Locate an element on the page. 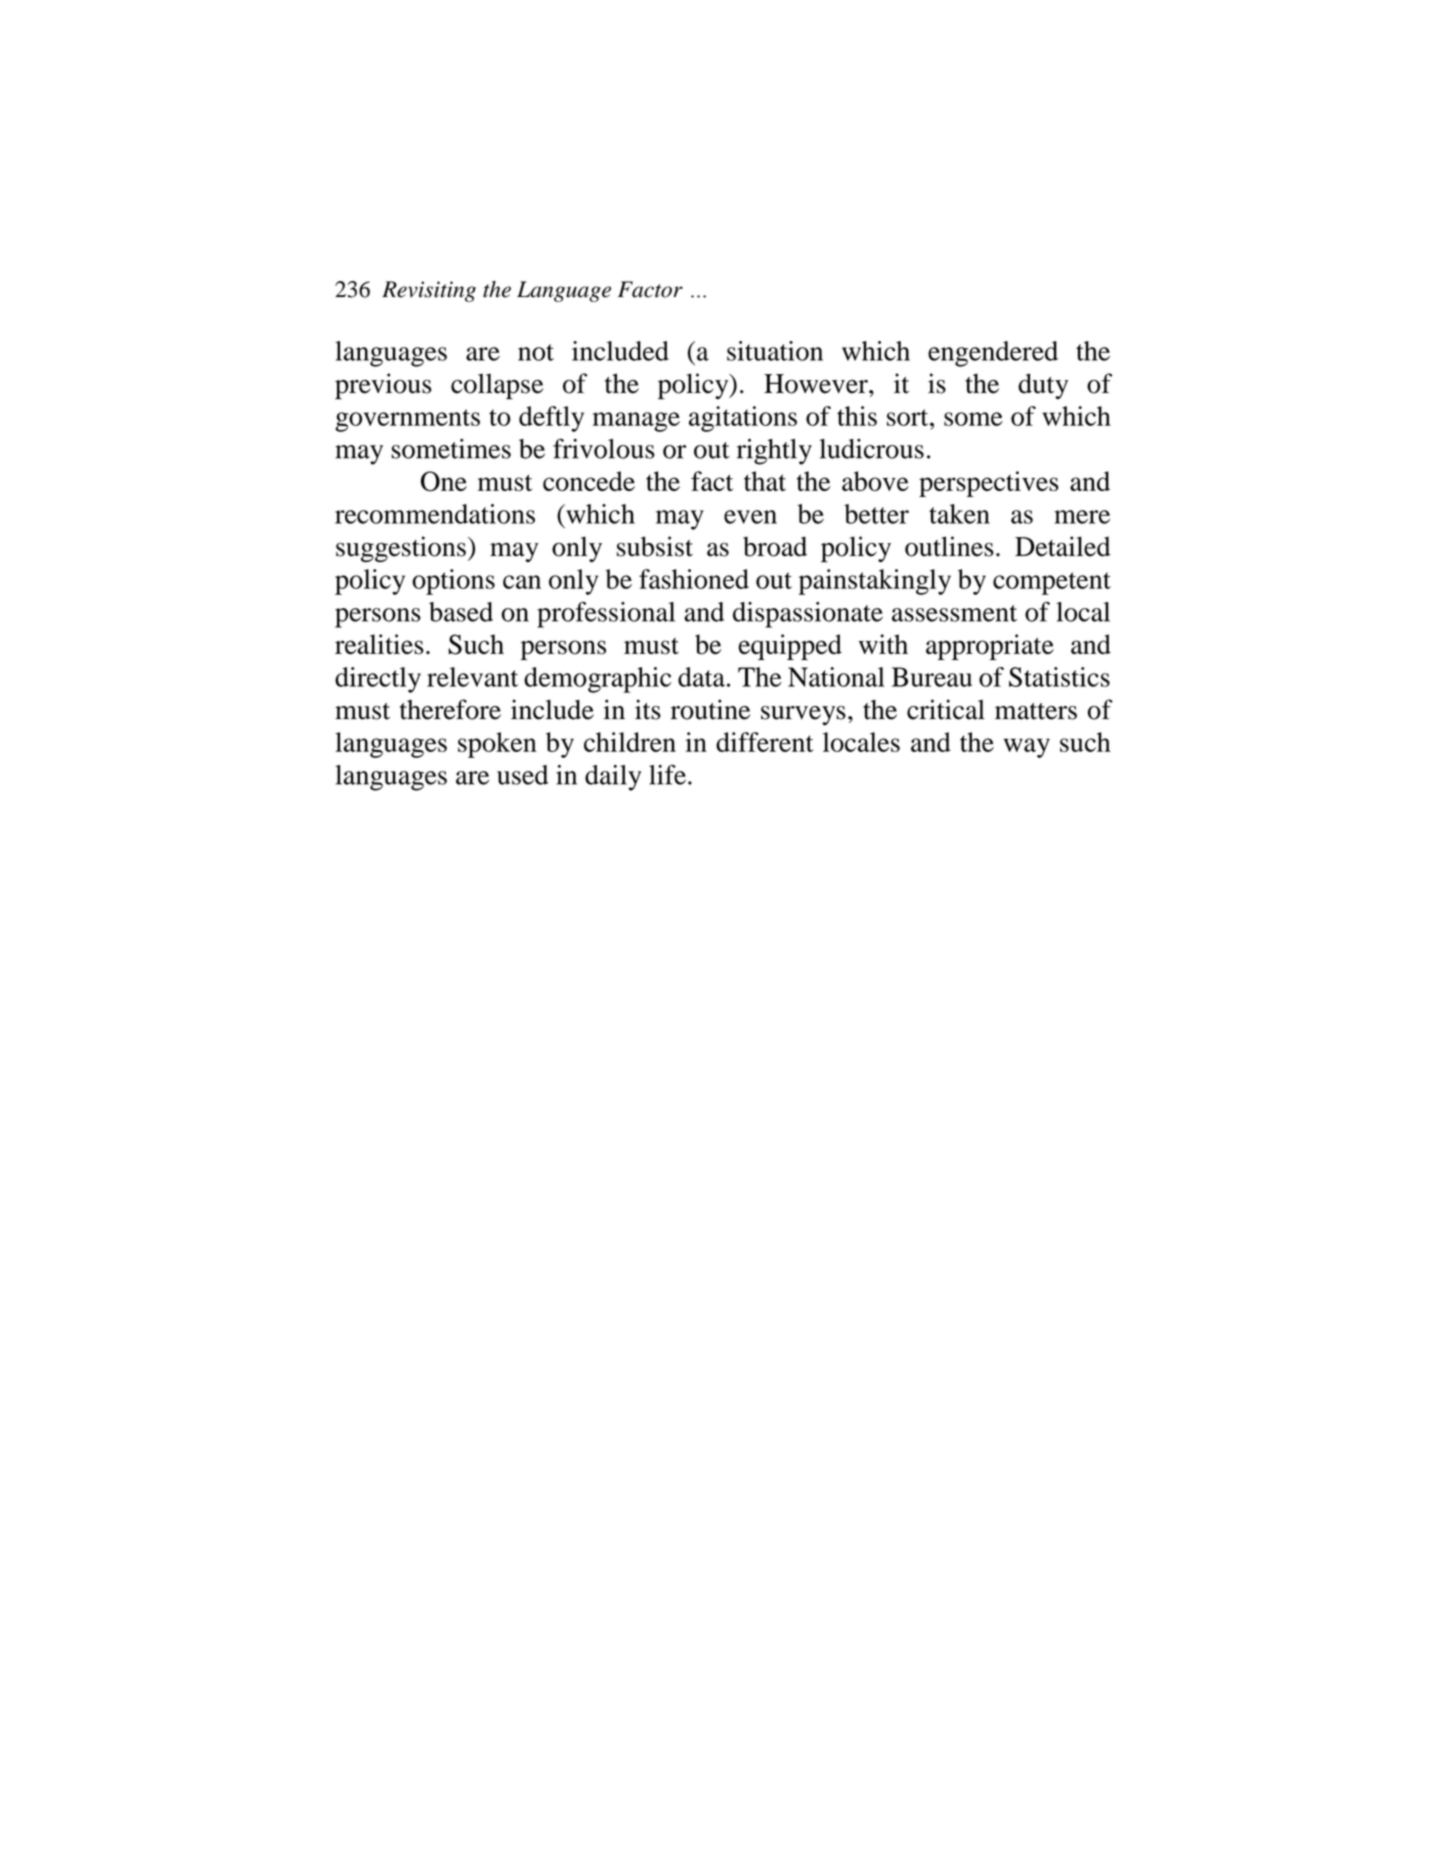  spoken is located at coordinates (497, 745).
